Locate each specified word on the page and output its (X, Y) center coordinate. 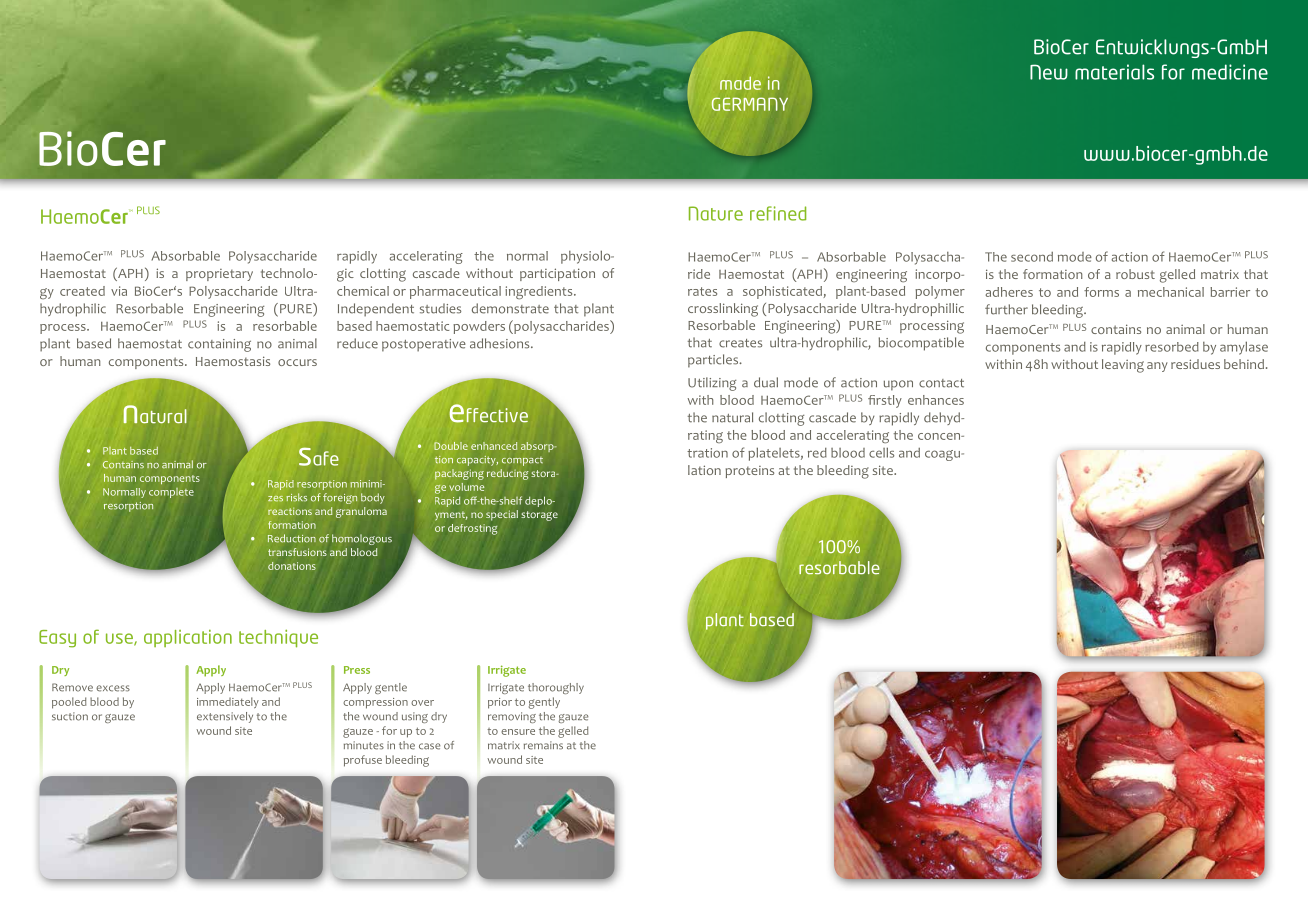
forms (1101, 292)
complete (171, 493)
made (740, 83)
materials (1114, 72)
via (119, 291)
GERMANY (750, 104)
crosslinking (723, 310)
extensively (225, 717)
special (502, 515)
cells (881, 452)
